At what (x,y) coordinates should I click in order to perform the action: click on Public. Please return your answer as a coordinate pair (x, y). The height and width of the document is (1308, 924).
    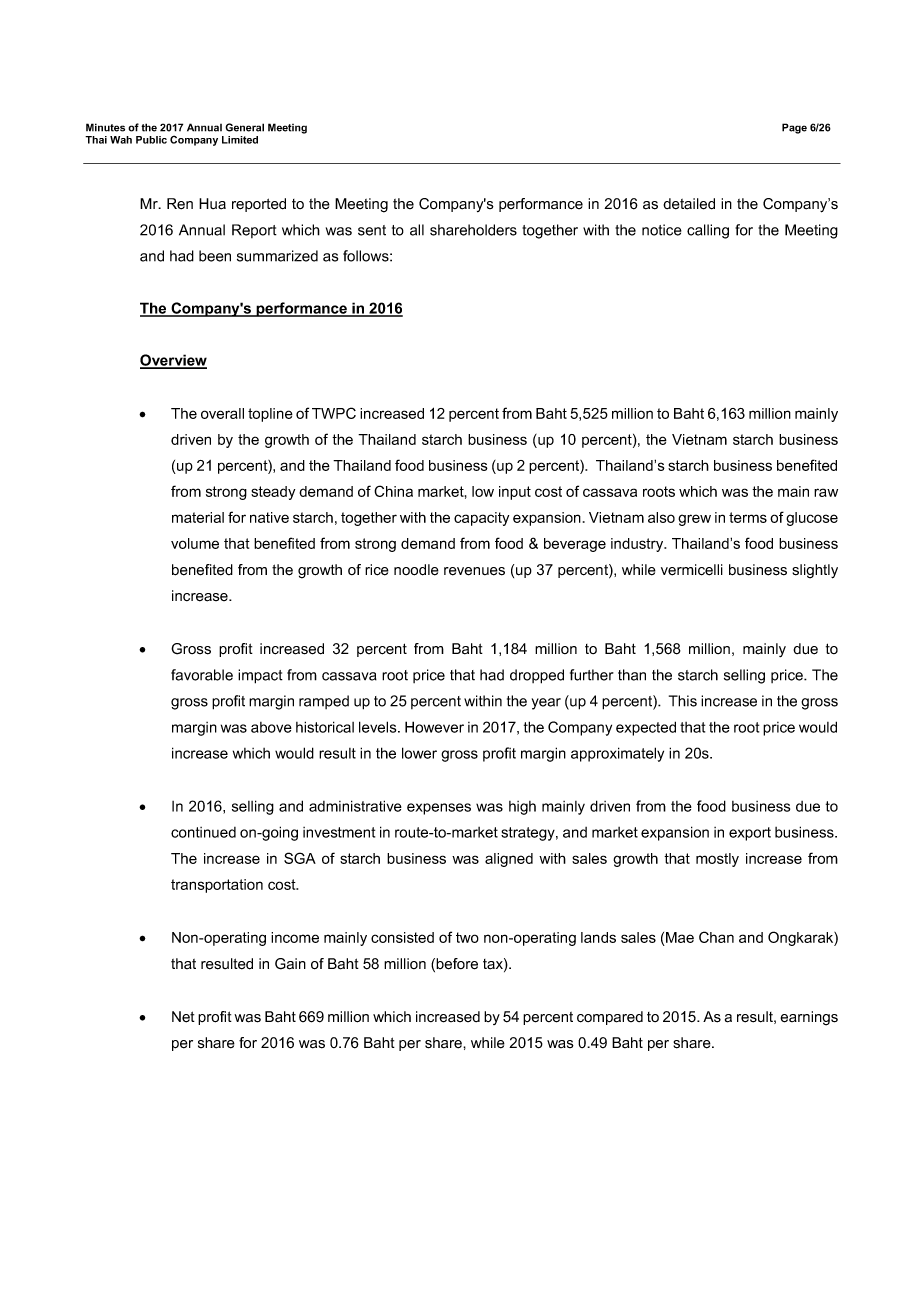
    Looking at the image, I should click on (151, 140).
